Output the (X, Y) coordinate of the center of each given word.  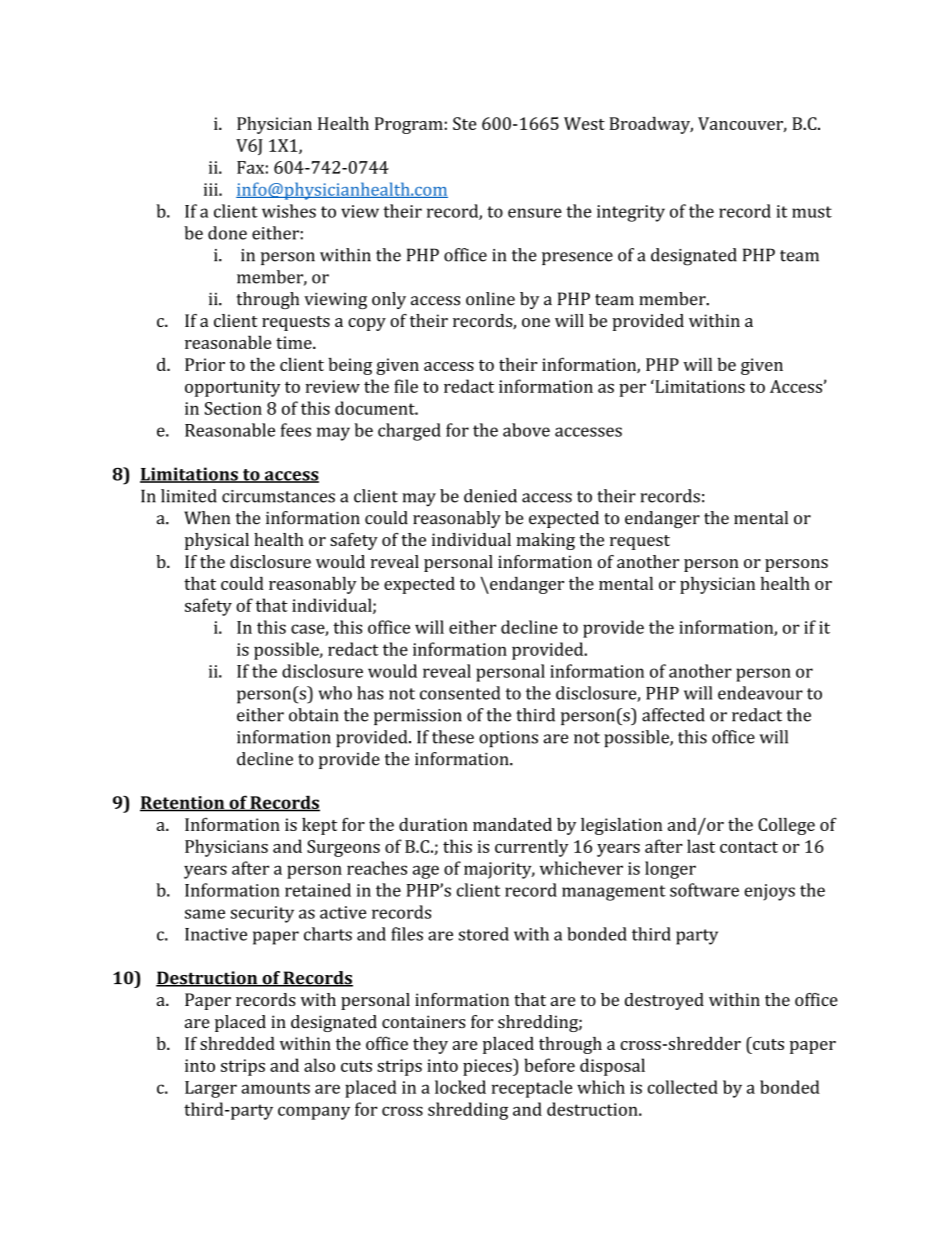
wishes (289, 211)
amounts (275, 1088)
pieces (488, 1067)
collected (683, 1087)
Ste (464, 123)
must (812, 212)
